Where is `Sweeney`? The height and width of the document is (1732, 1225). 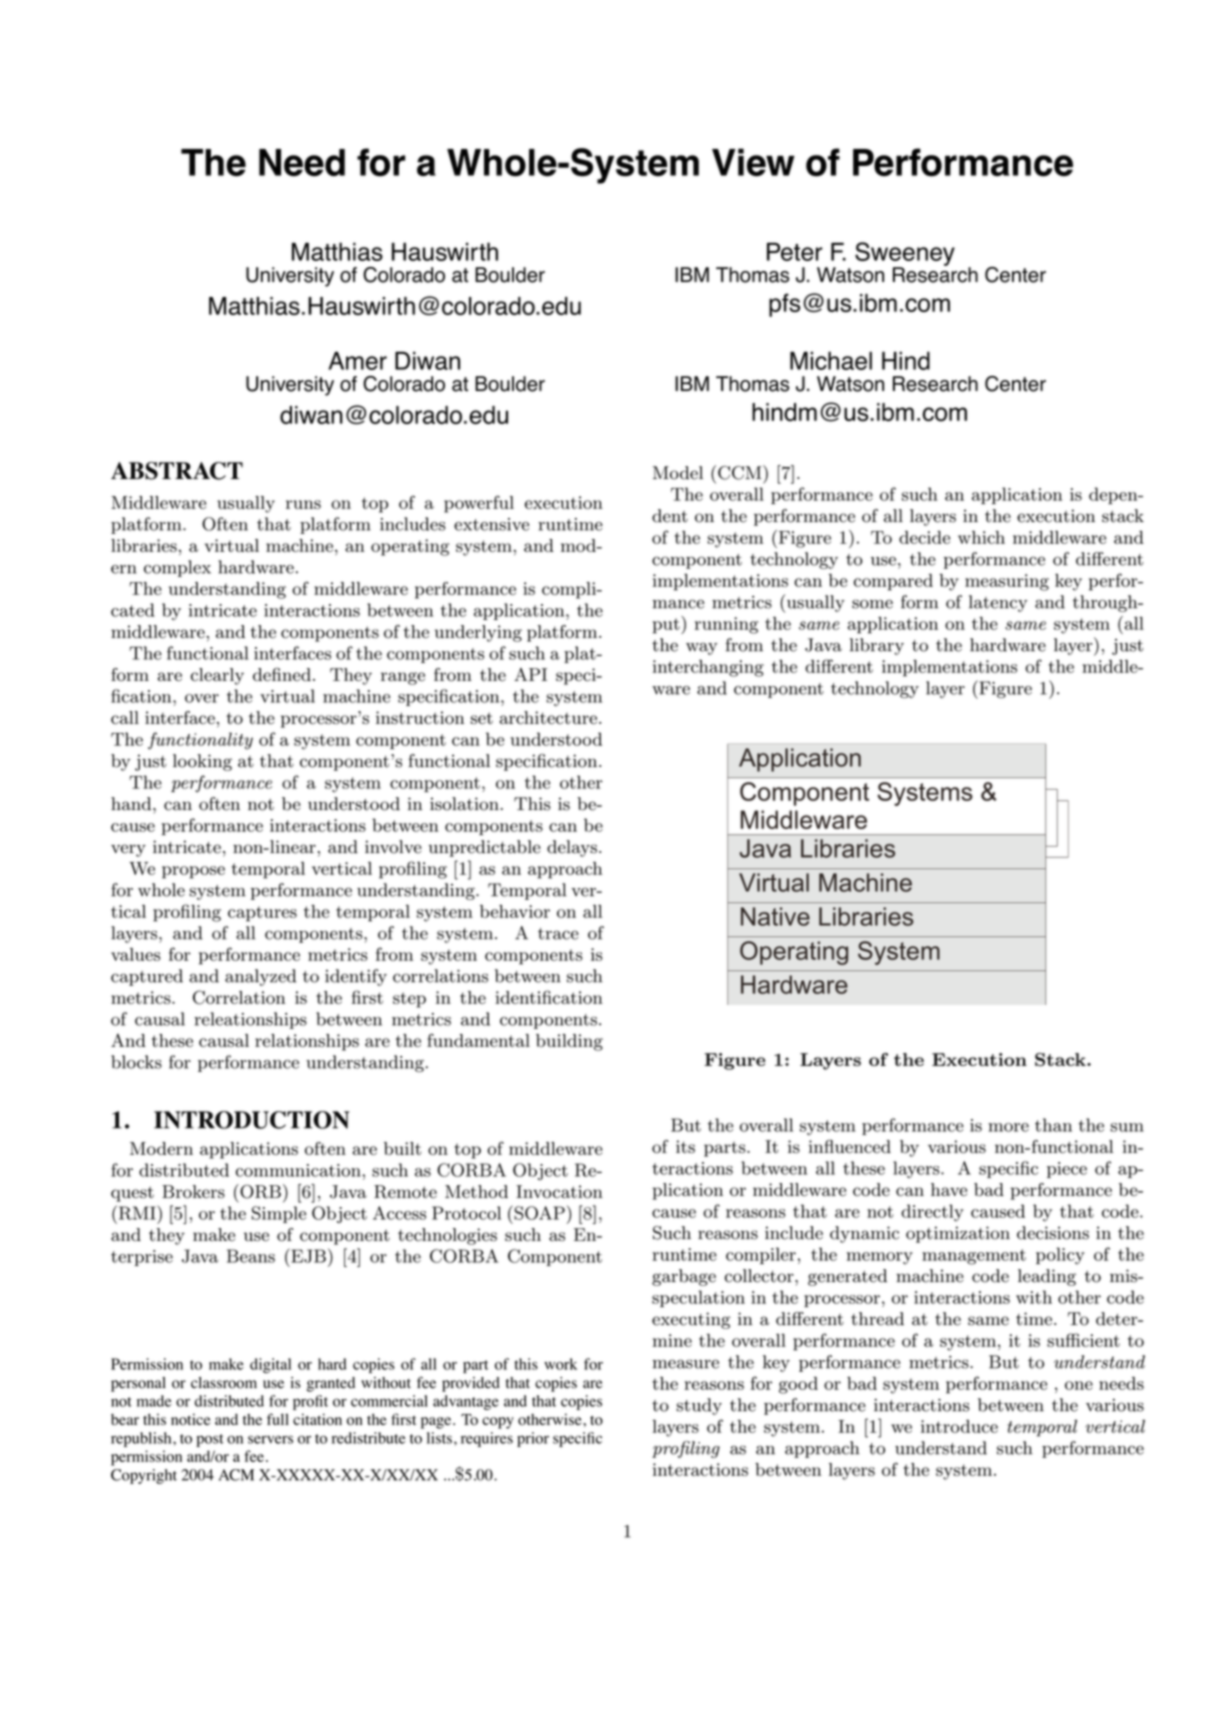 Sweeney is located at coordinates (905, 255).
